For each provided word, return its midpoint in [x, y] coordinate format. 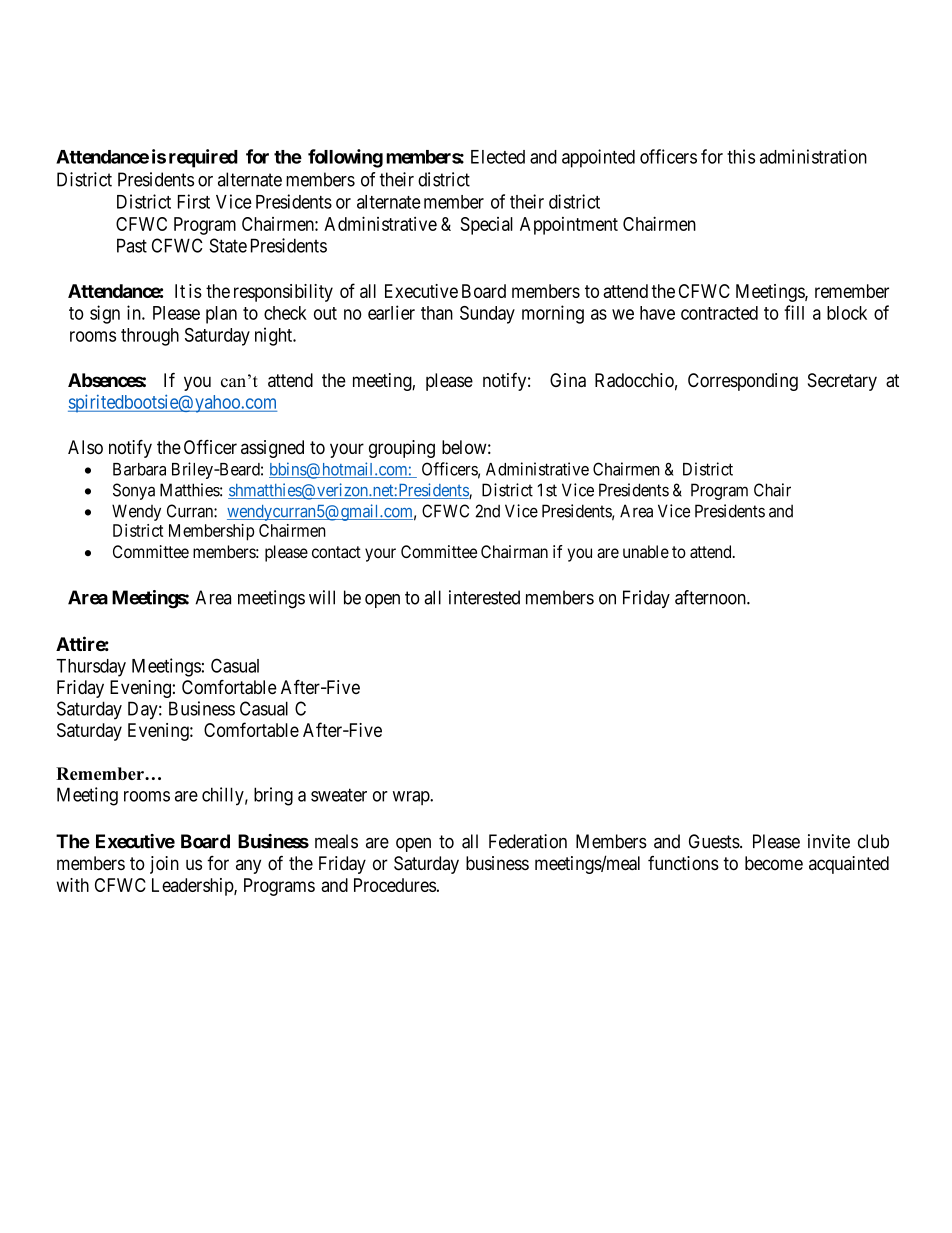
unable [646, 551]
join [164, 865]
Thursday [91, 668]
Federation [528, 841]
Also [85, 447]
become [774, 863]
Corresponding [743, 382]
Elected [498, 157]
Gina [568, 380]
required [203, 158]
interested [484, 597]
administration [813, 156]
